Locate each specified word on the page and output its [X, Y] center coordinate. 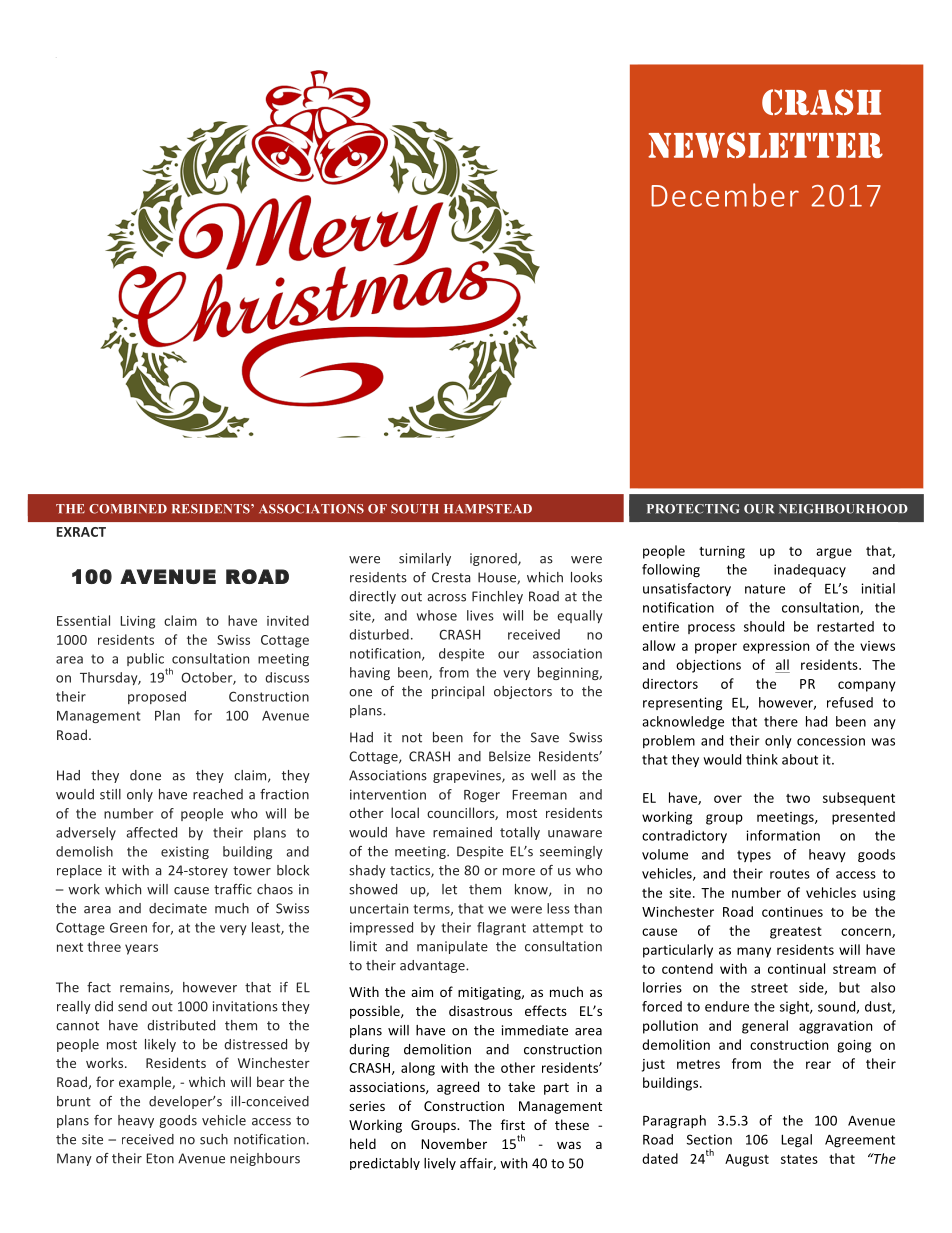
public [145, 659]
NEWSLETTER [765, 145]
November [454, 1143]
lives [480, 615]
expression [776, 647]
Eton [160, 1158]
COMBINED [128, 509]
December [725, 195]
